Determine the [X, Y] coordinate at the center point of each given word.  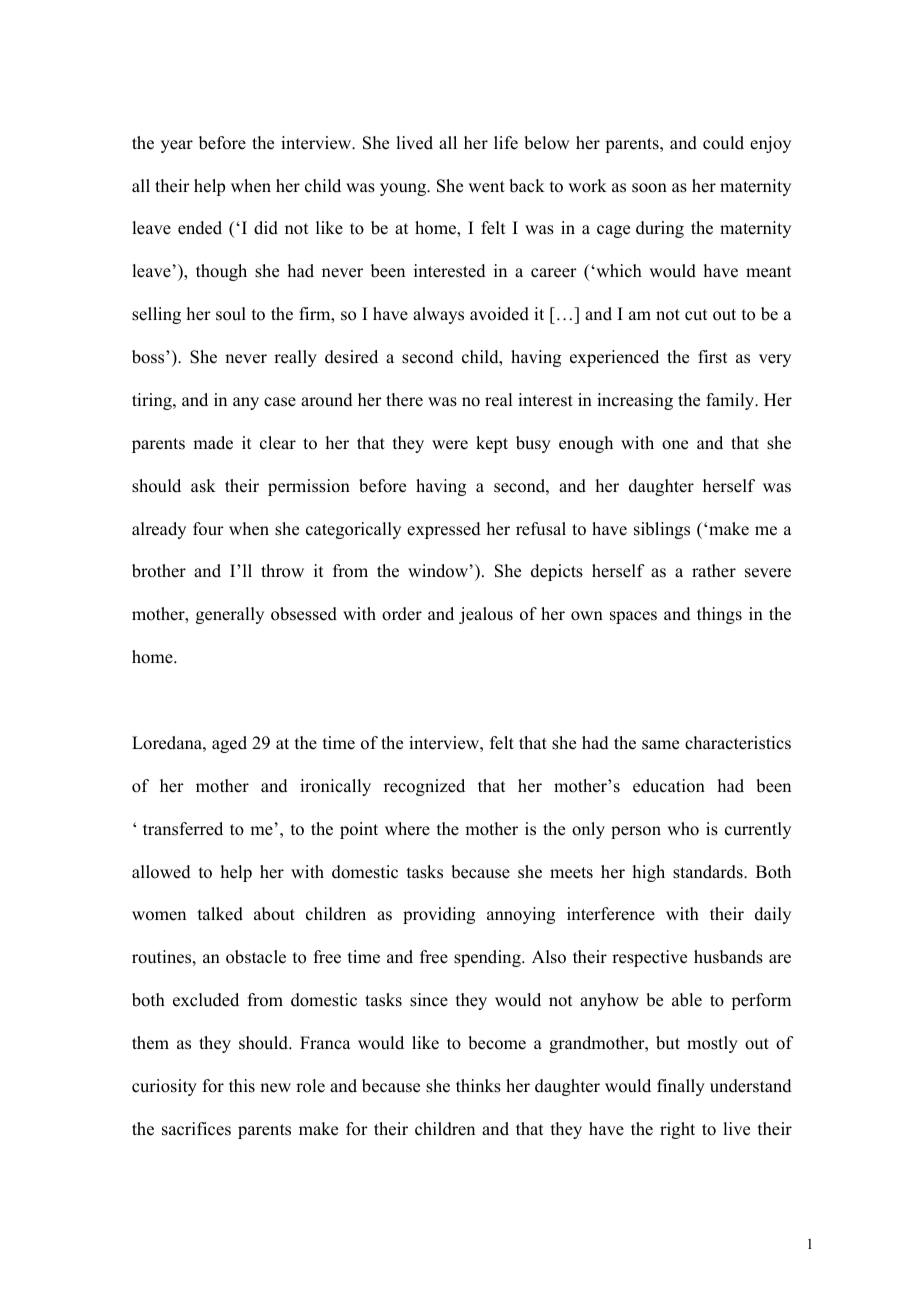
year [177, 146]
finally [681, 1087]
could [723, 143]
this [242, 1086]
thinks [478, 1086]
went [486, 187]
